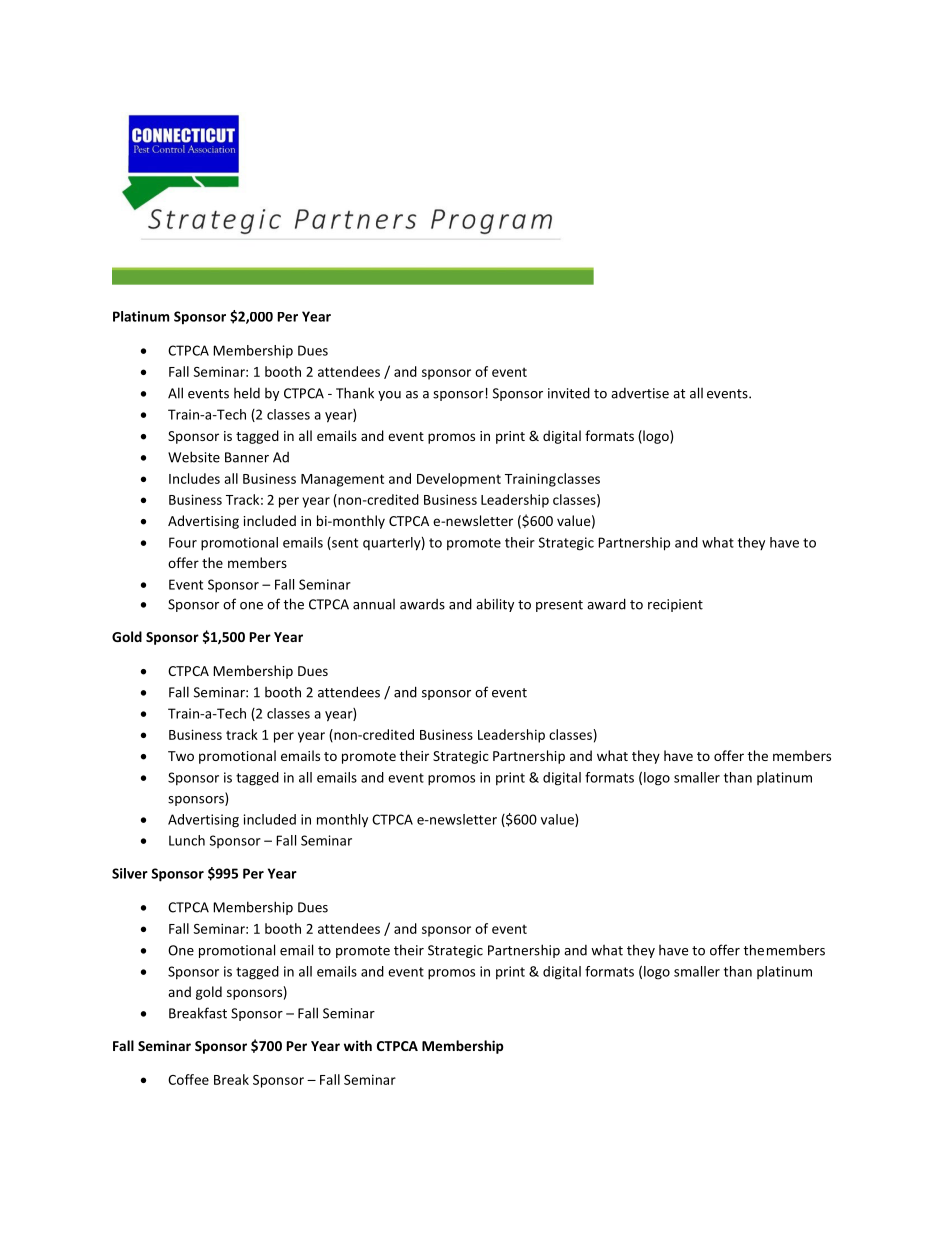 The width and height of the screenshot is (952, 1233). What do you see at coordinates (358, 1045) in the screenshot?
I see `with` at bounding box center [358, 1045].
